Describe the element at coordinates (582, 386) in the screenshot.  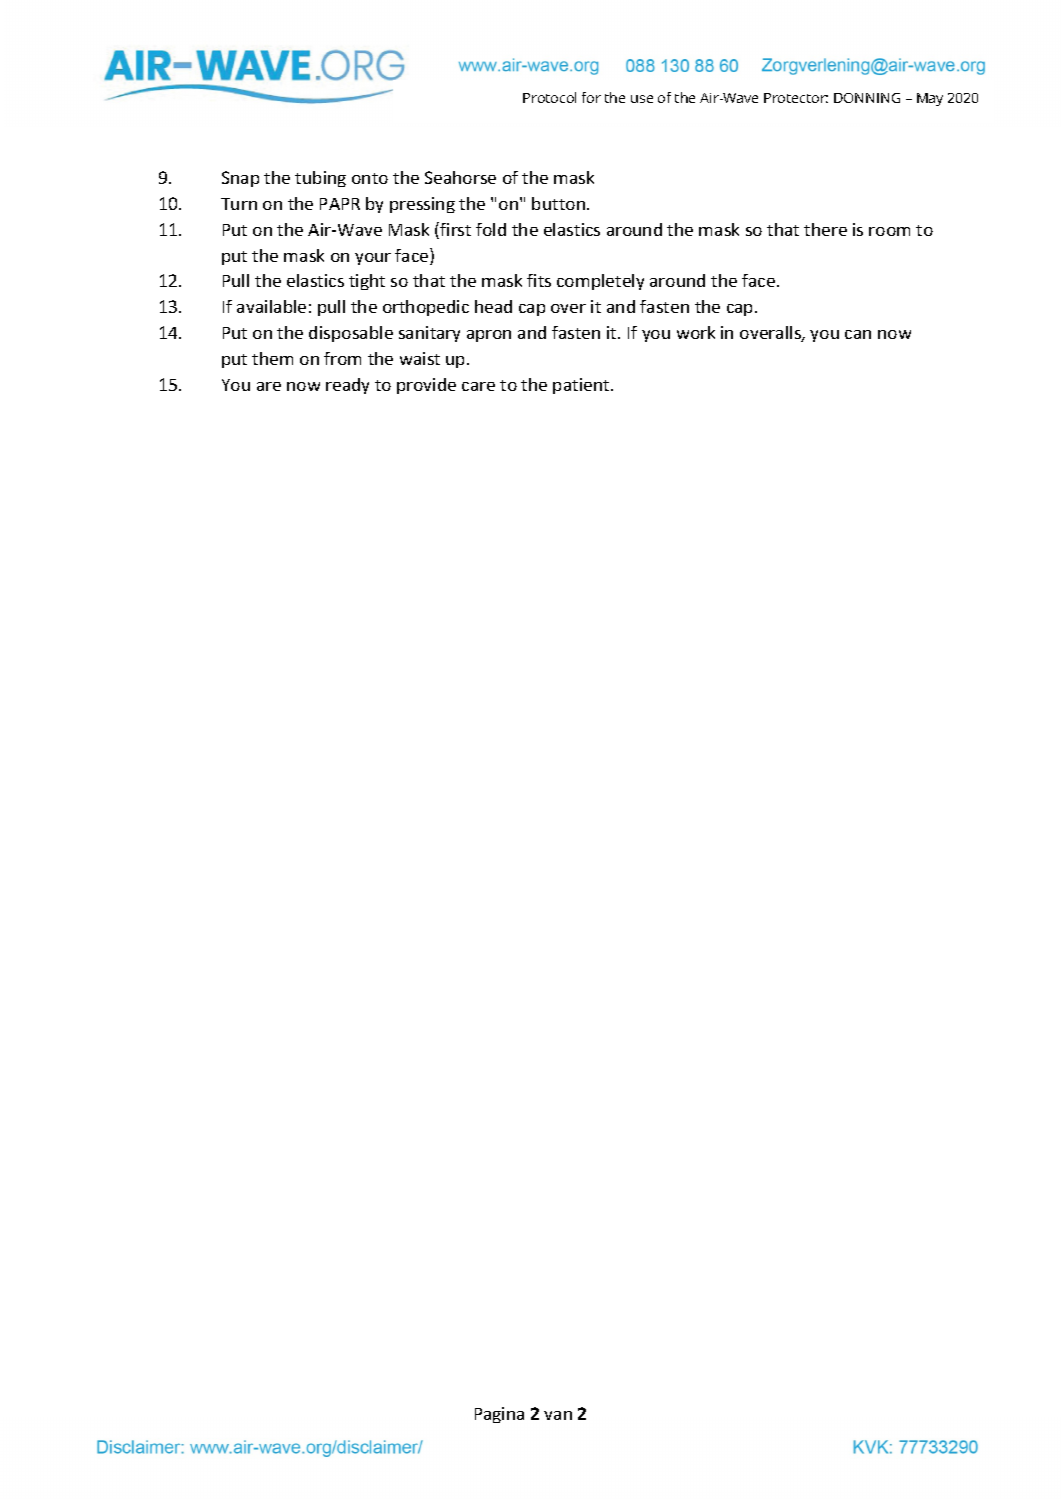
I see `patient` at that location.
